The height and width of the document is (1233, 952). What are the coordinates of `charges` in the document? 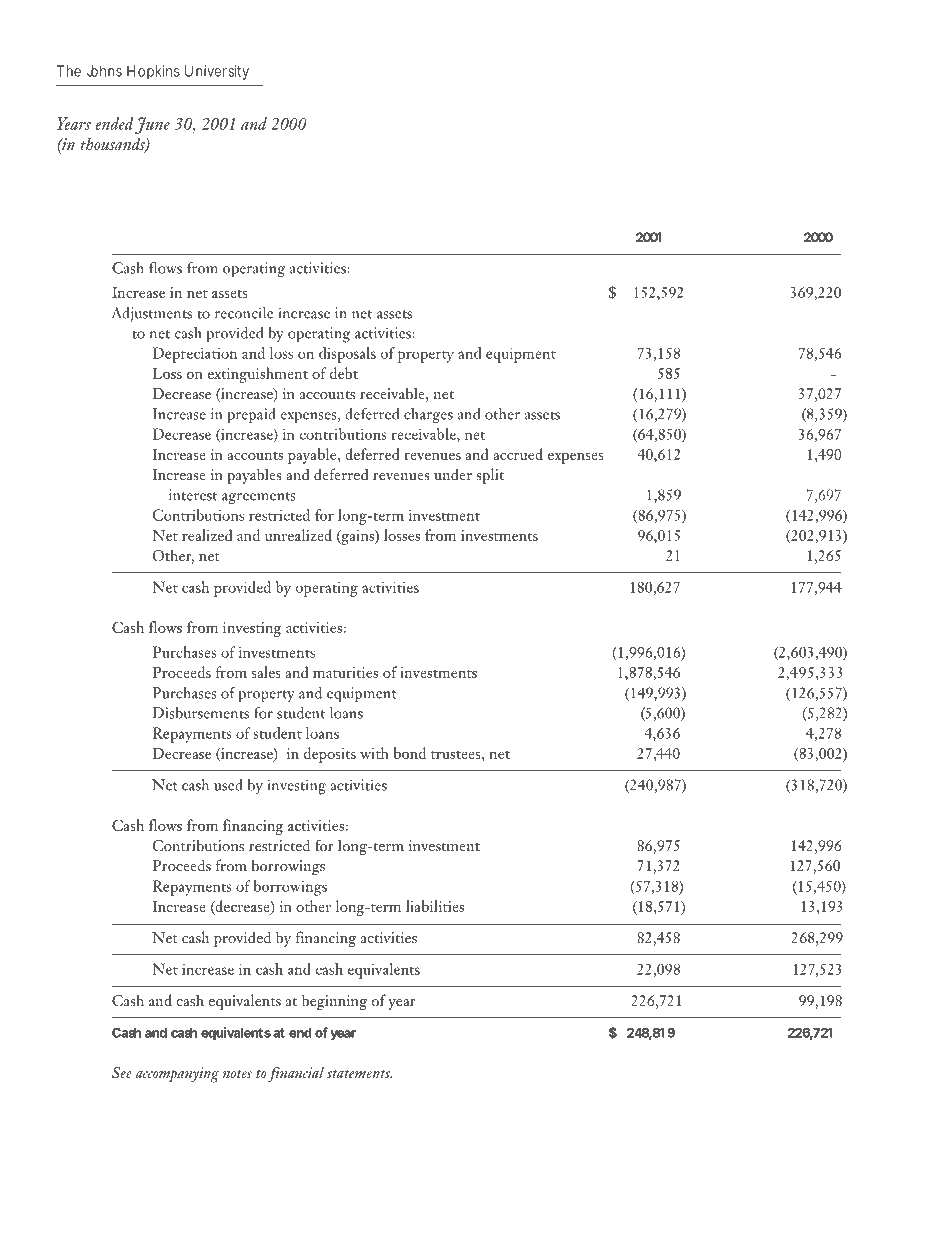 It's located at (428, 416).
